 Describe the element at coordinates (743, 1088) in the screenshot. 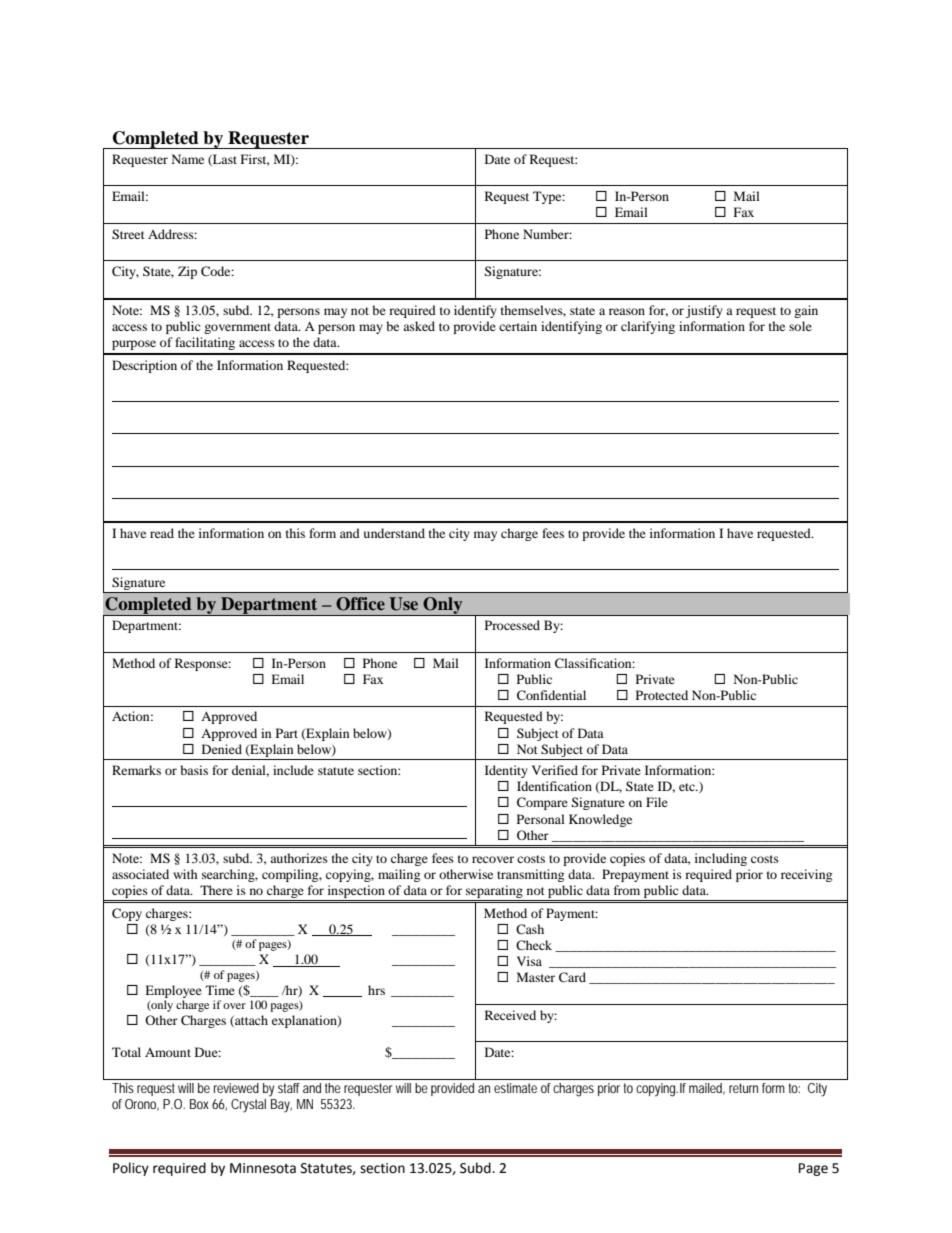

I see `return` at that location.
